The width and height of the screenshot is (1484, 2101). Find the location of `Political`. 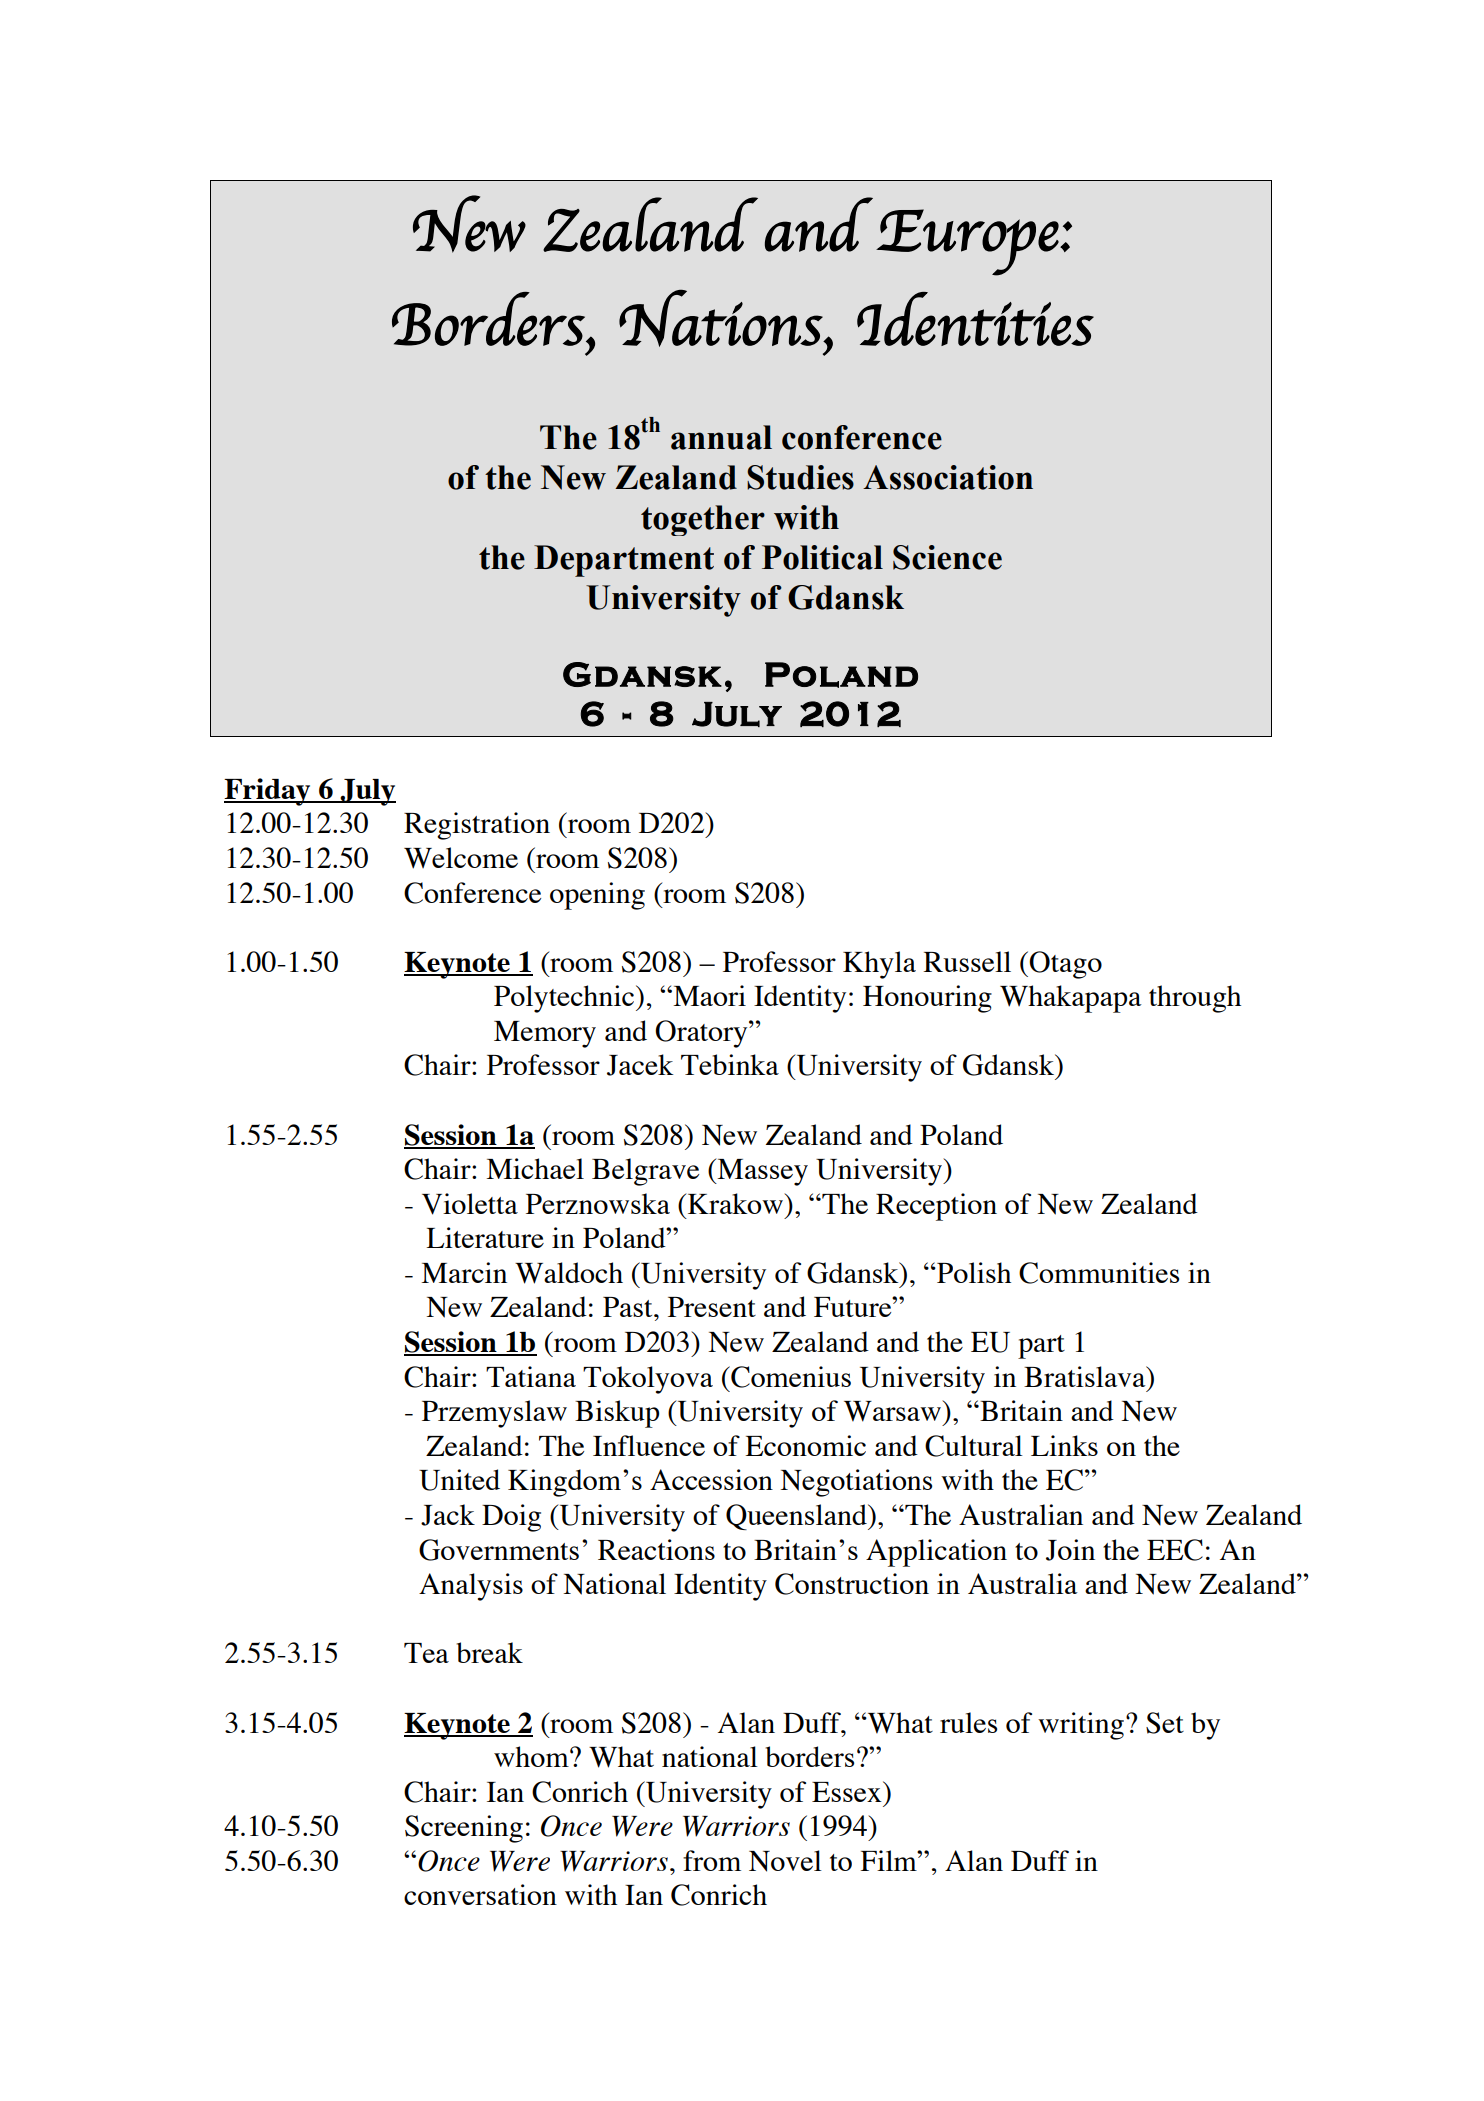

Political is located at coordinates (822, 557).
